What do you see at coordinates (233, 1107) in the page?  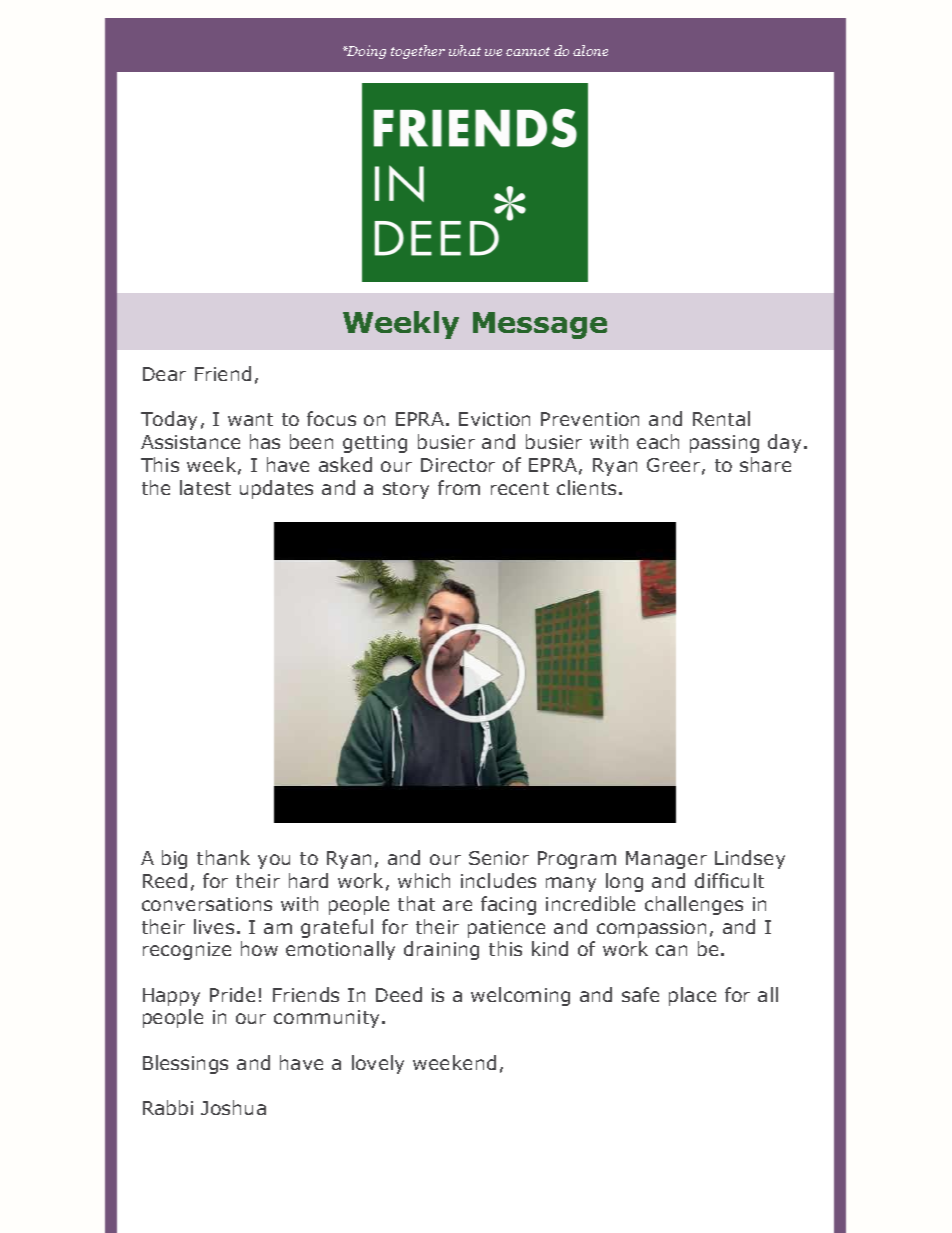 I see `Joshua` at bounding box center [233, 1107].
